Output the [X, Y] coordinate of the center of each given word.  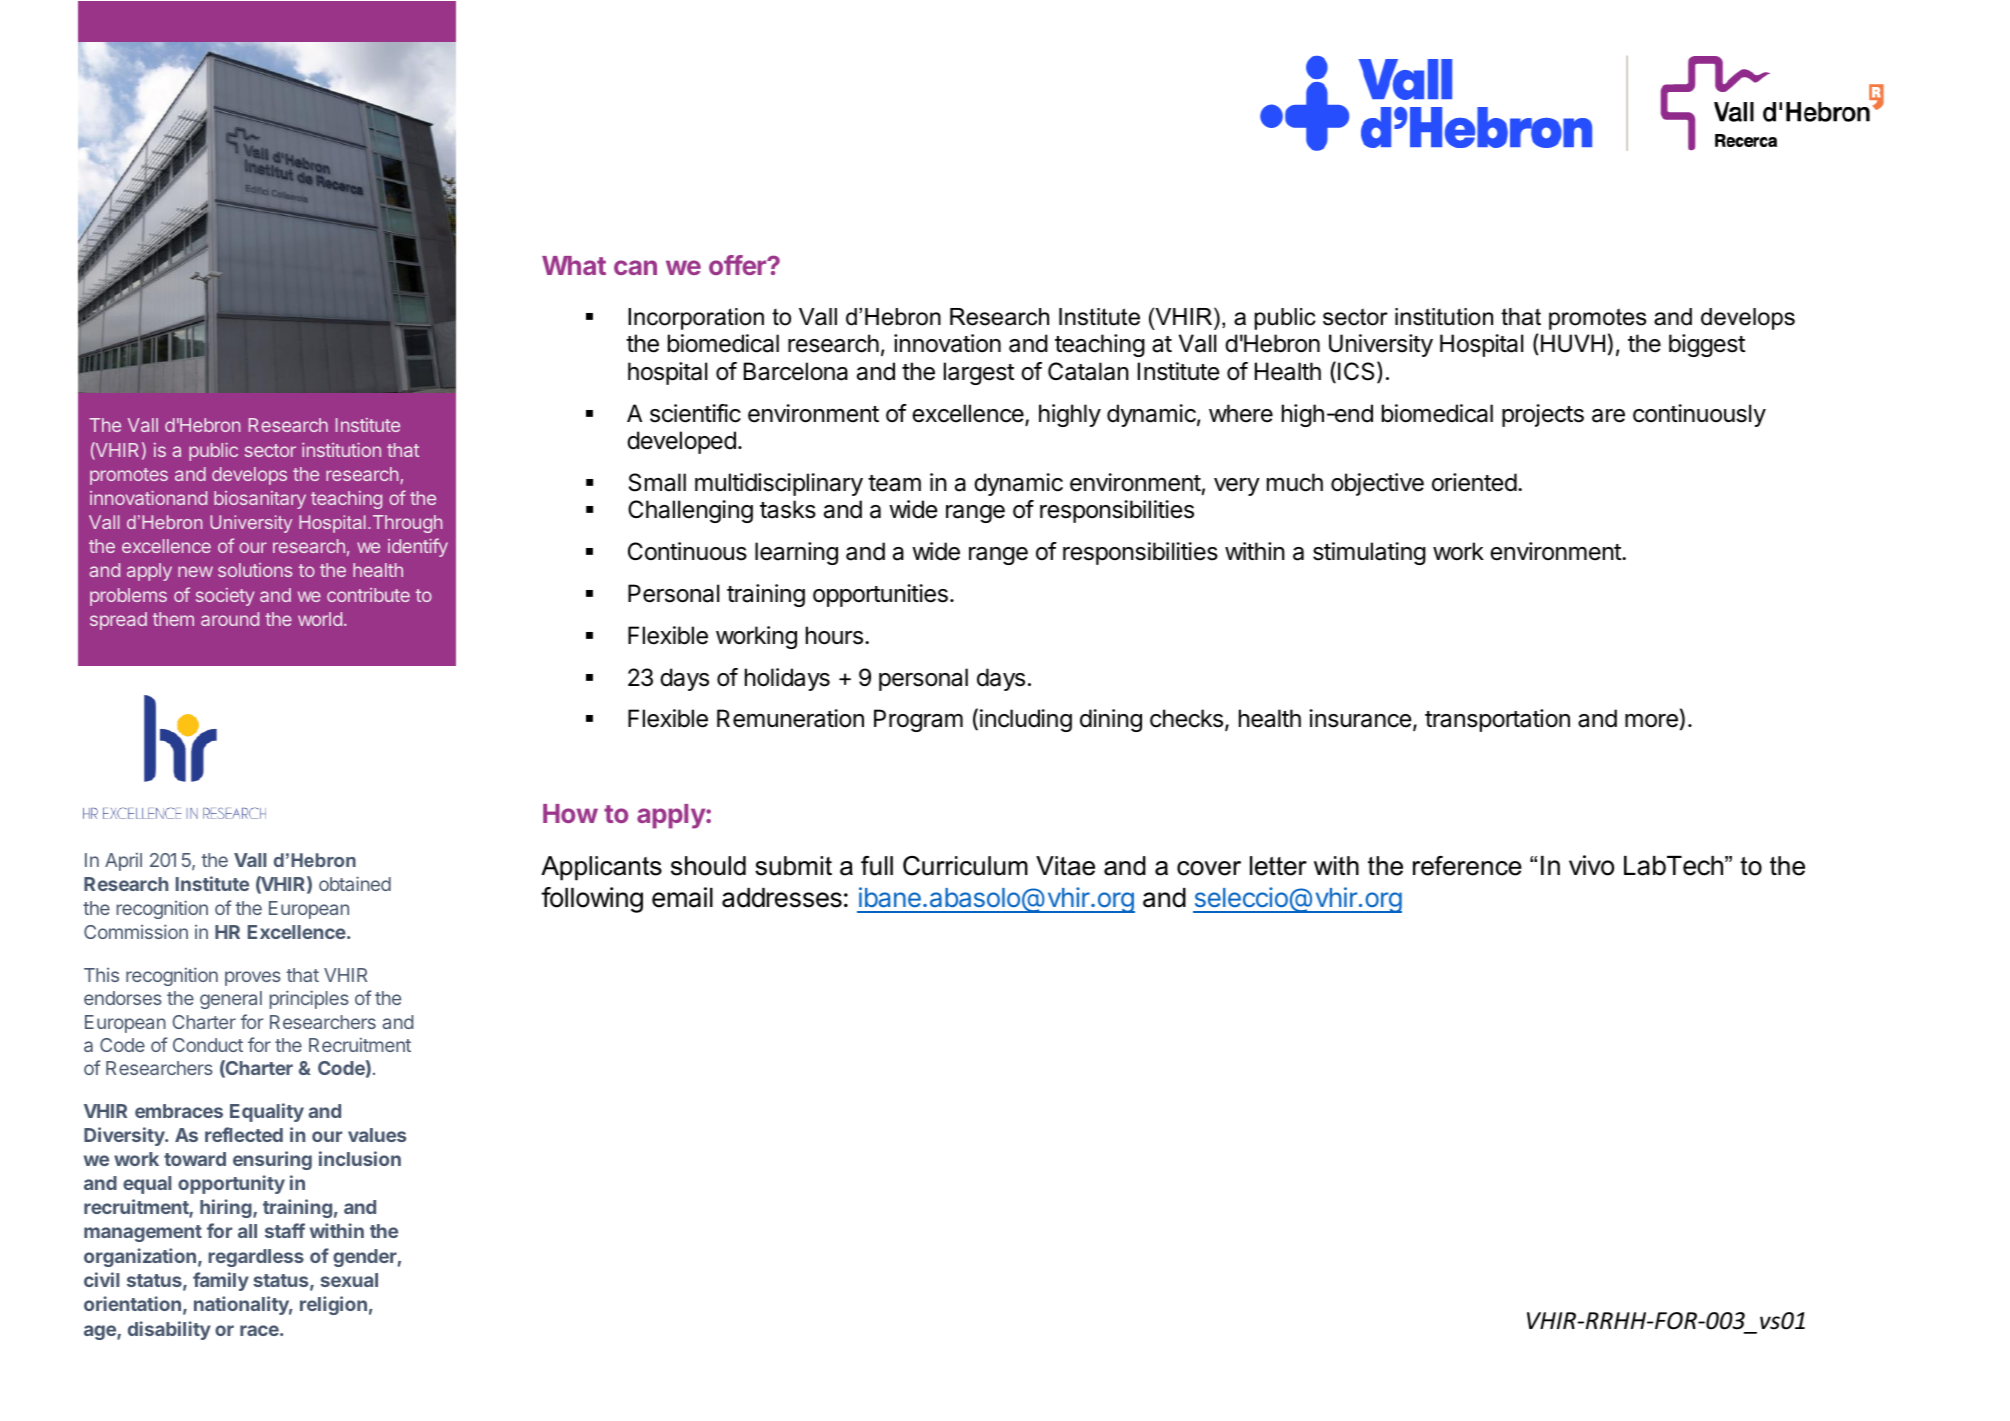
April [123, 862]
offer [738, 265]
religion [333, 1305]
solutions [255, 570]
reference [1467, 866]
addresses [782, 898]
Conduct [208, 1045]
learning [796, 553]
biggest [1707, 345]
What [574, 265]
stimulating [1369, 553]
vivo [1591, 865]
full [877, 866]
